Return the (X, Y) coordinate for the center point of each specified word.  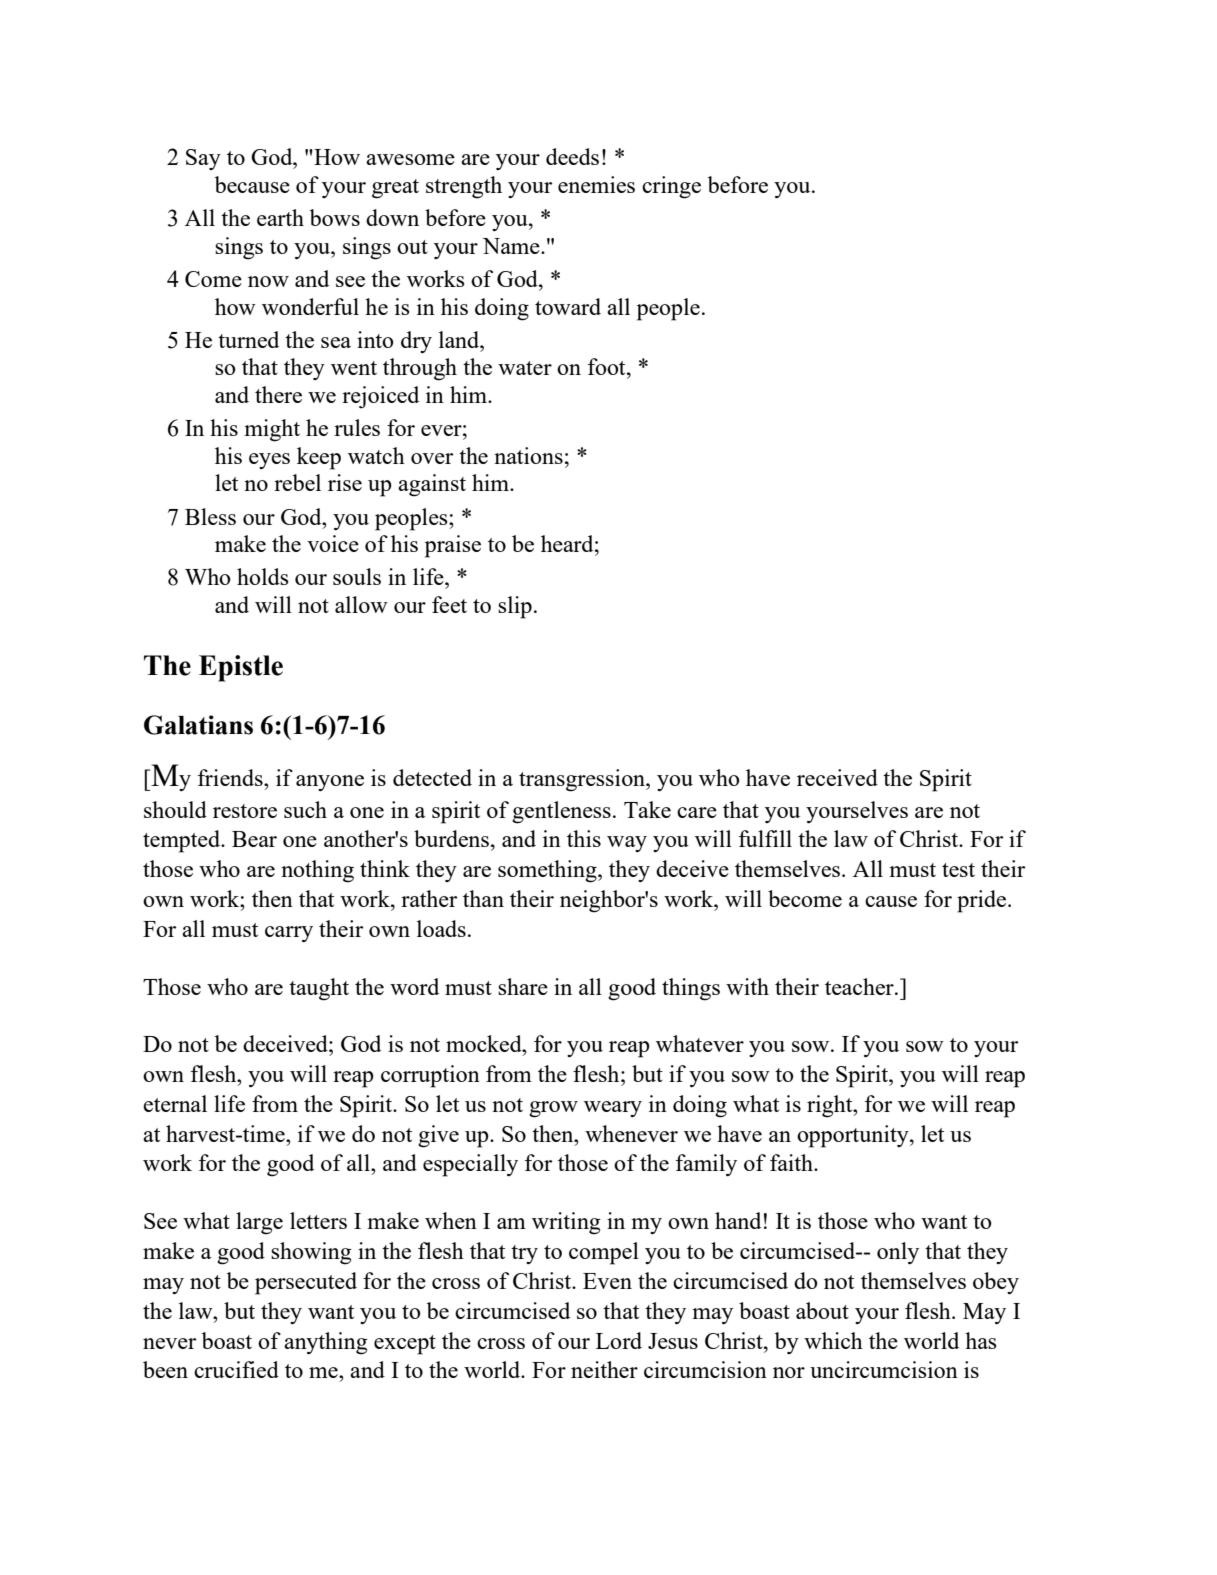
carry (289, 934)
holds (262, 576)
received (837, 777)
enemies (596, 184)
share (523, 986)
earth (280, 217)
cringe (671, 187)
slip (515, 607)
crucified (236, 1369)
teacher (860, 986)
